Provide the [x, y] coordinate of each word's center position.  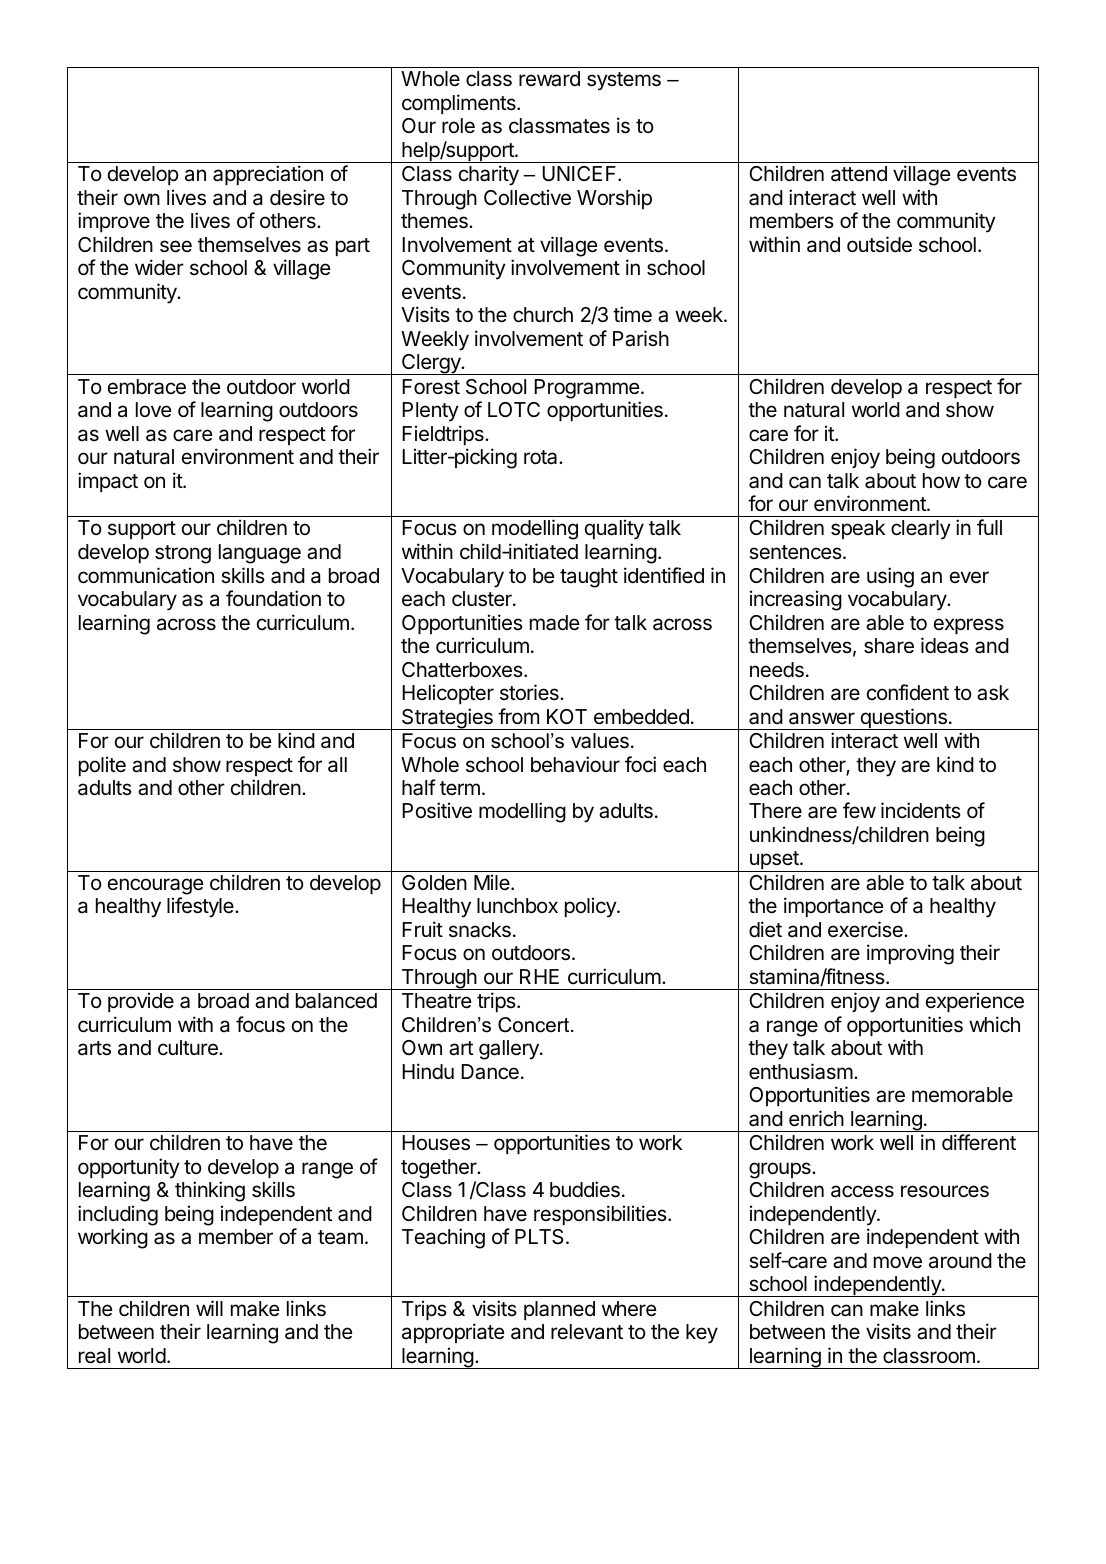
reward [549, 79]
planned [559, 1310]
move [898, 1262]
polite [102, 766]
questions [903, 719]
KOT [567, 716]
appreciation [268, 175]
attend [859, 174]
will [209, 1308]
